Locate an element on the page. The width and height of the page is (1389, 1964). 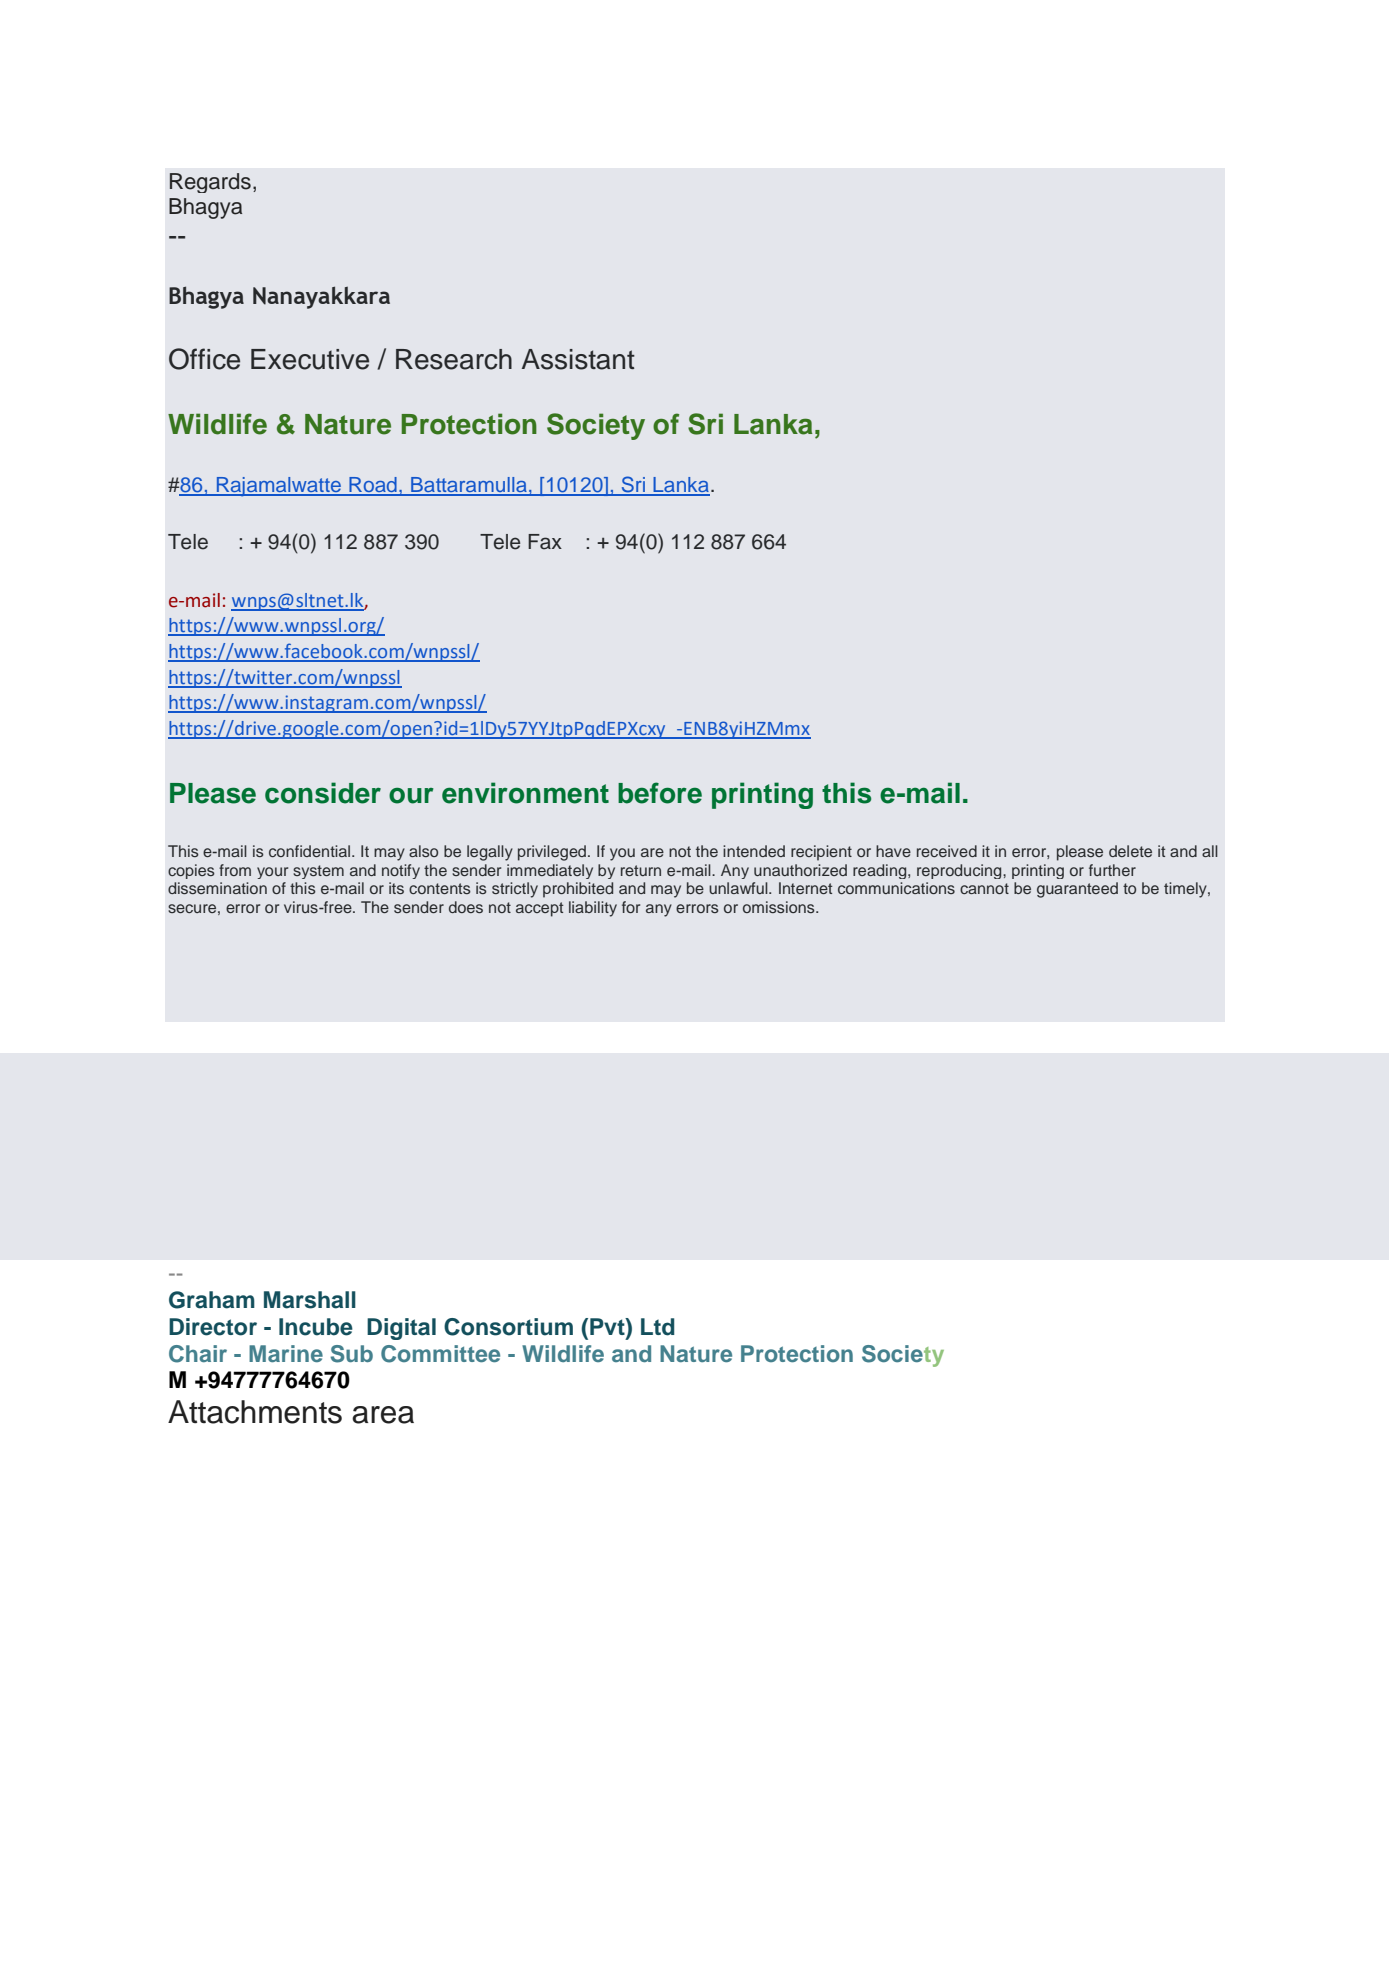
further is located at coordinates (1112, 870).
